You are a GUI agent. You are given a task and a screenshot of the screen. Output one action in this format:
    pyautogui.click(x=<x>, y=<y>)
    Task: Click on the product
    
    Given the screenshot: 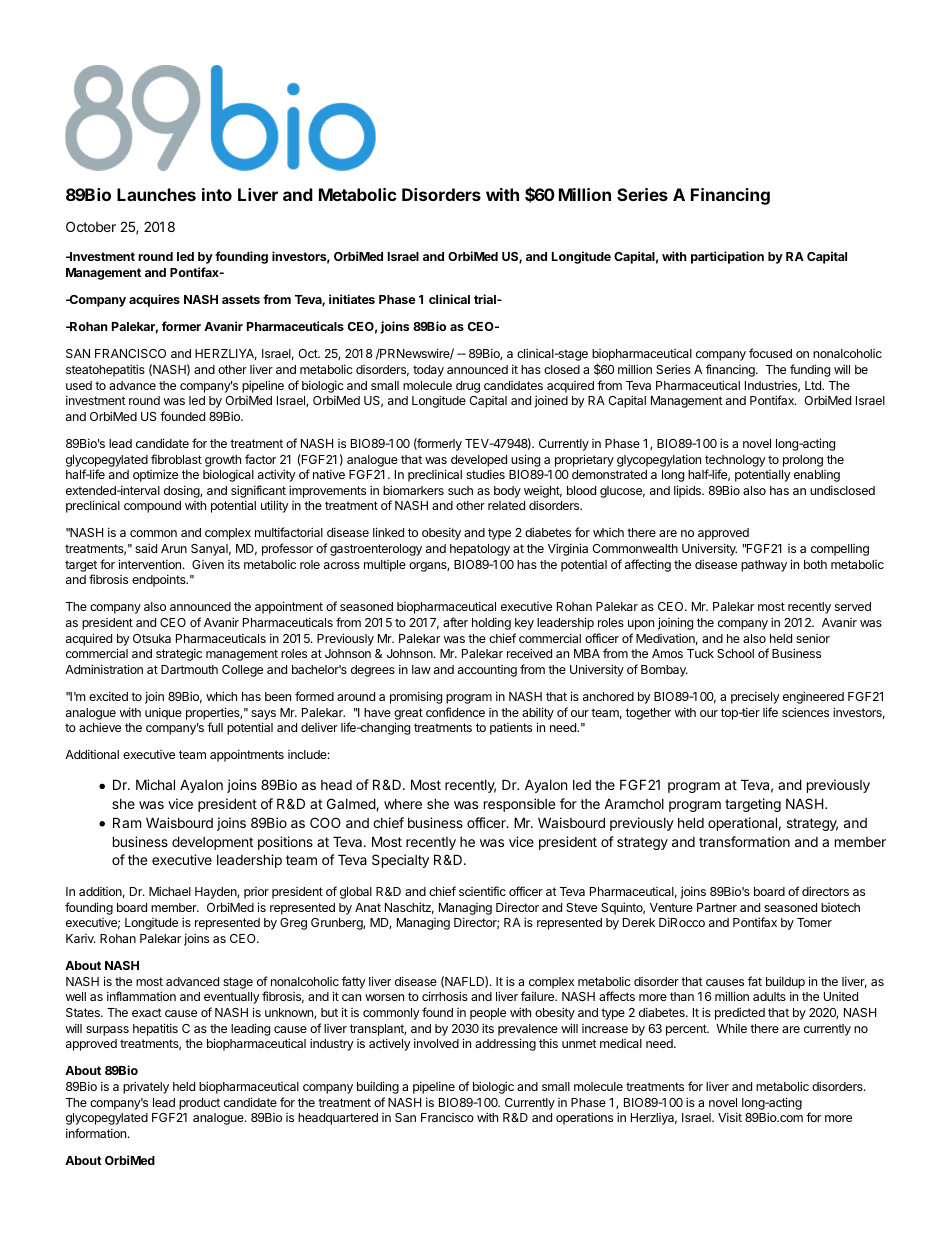 What is the action you would take?
    pyautogui.click(x=199, y=1104)
